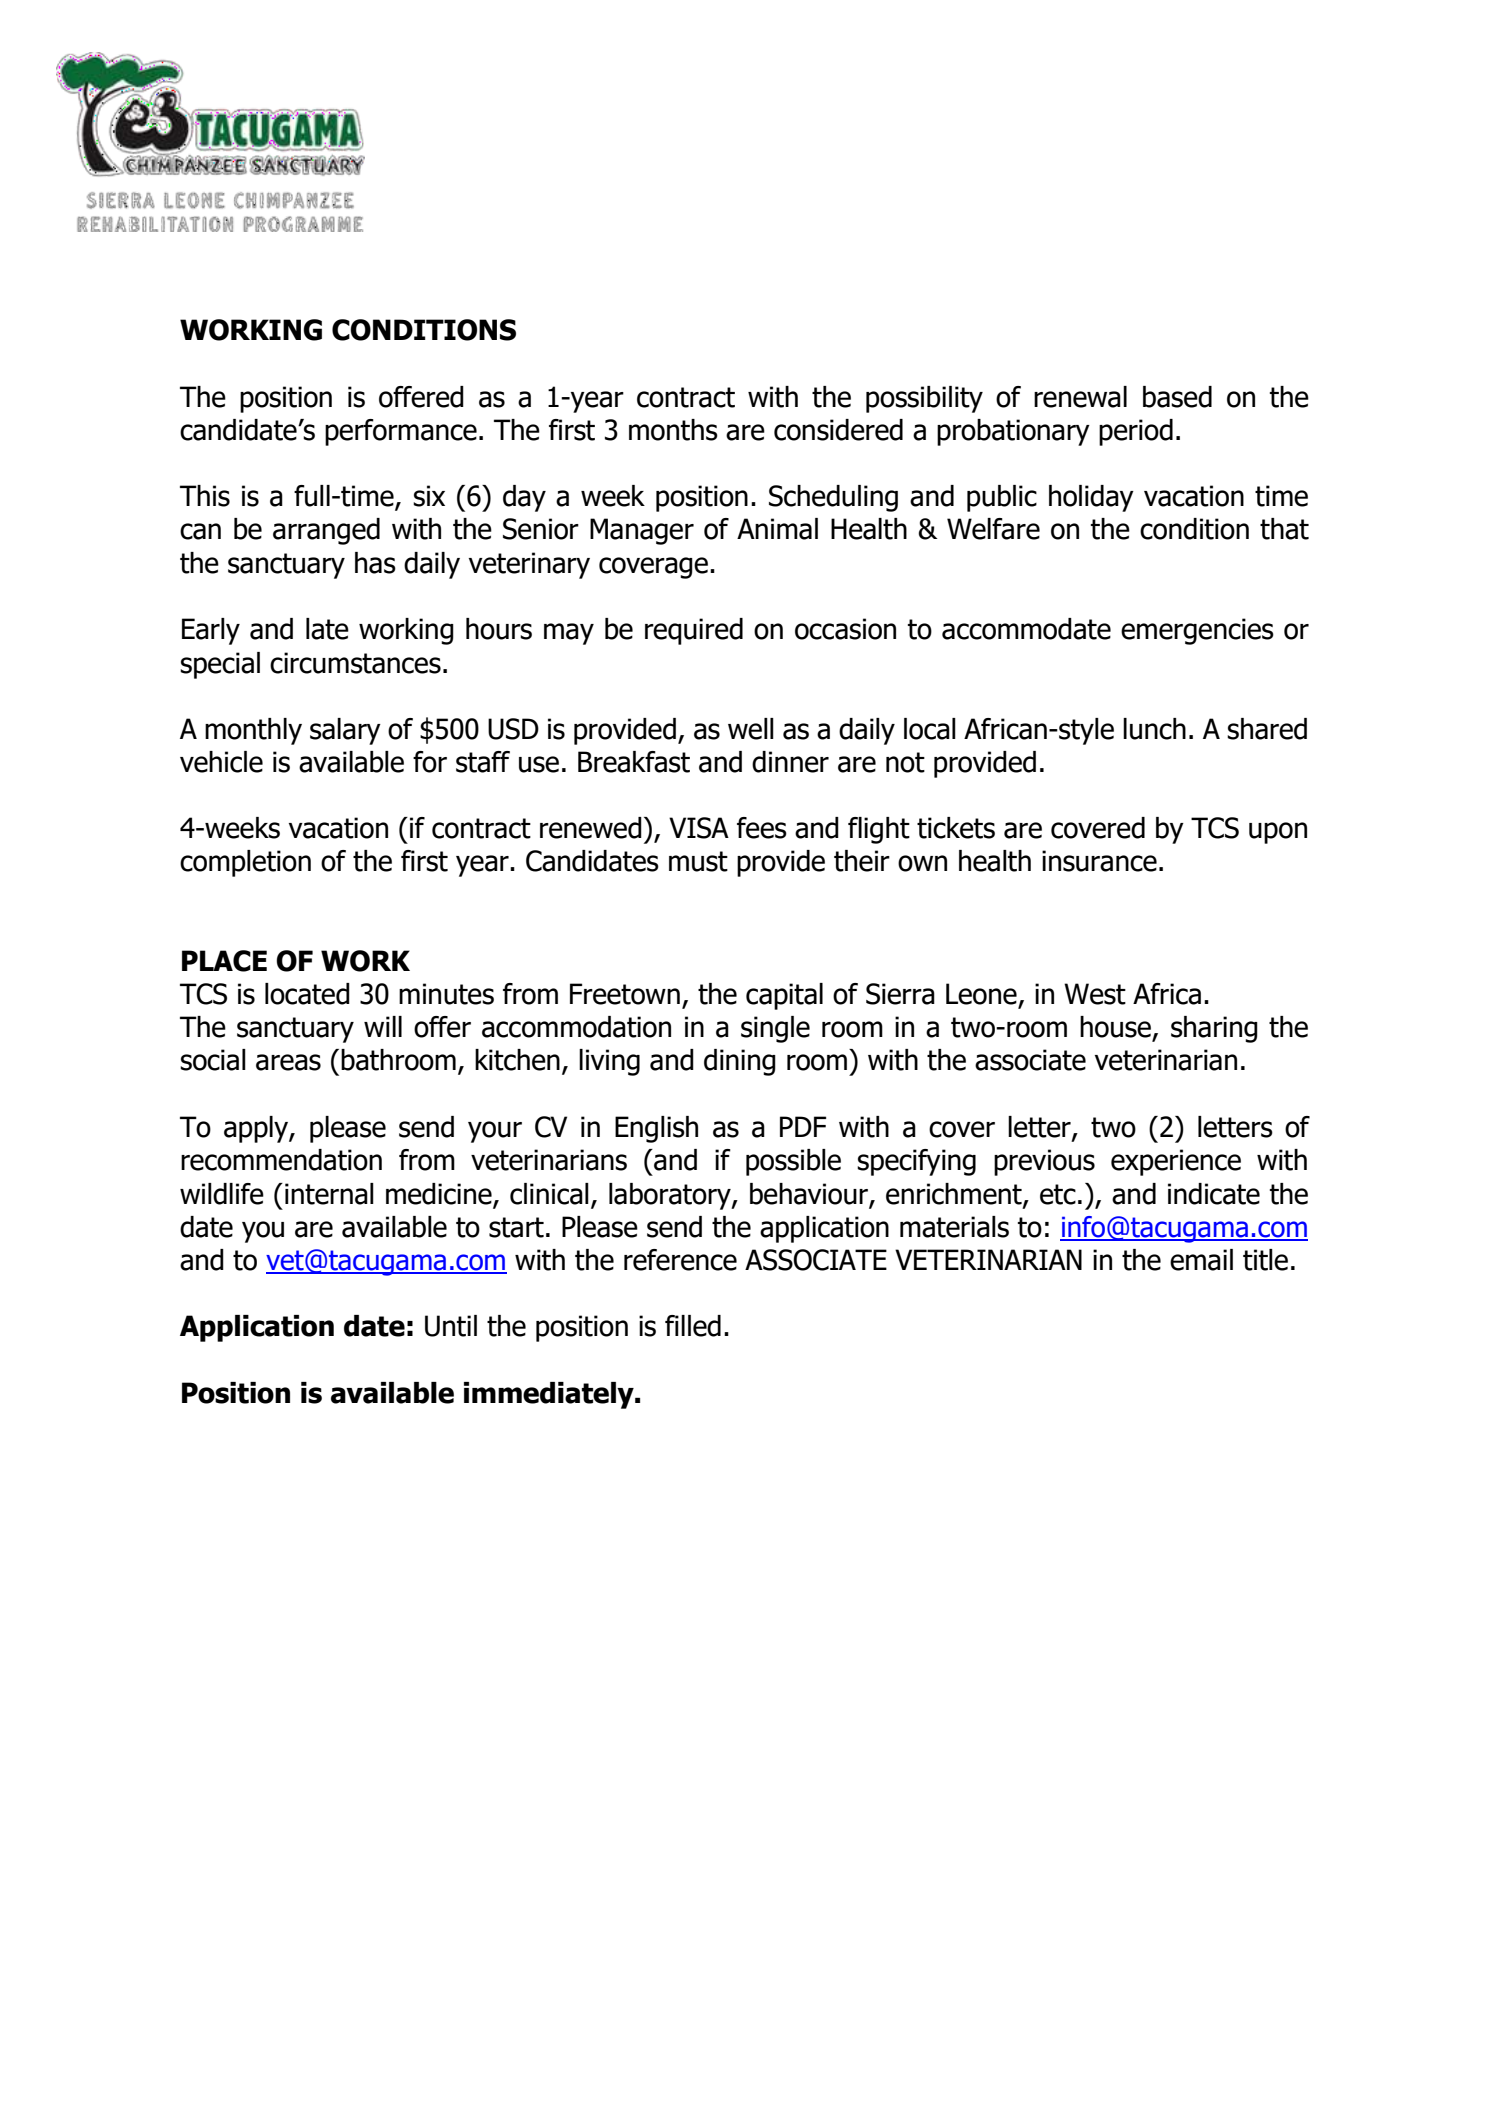  Describe the element at coordinates (673, 430) in the page. I see `months` at that location.
